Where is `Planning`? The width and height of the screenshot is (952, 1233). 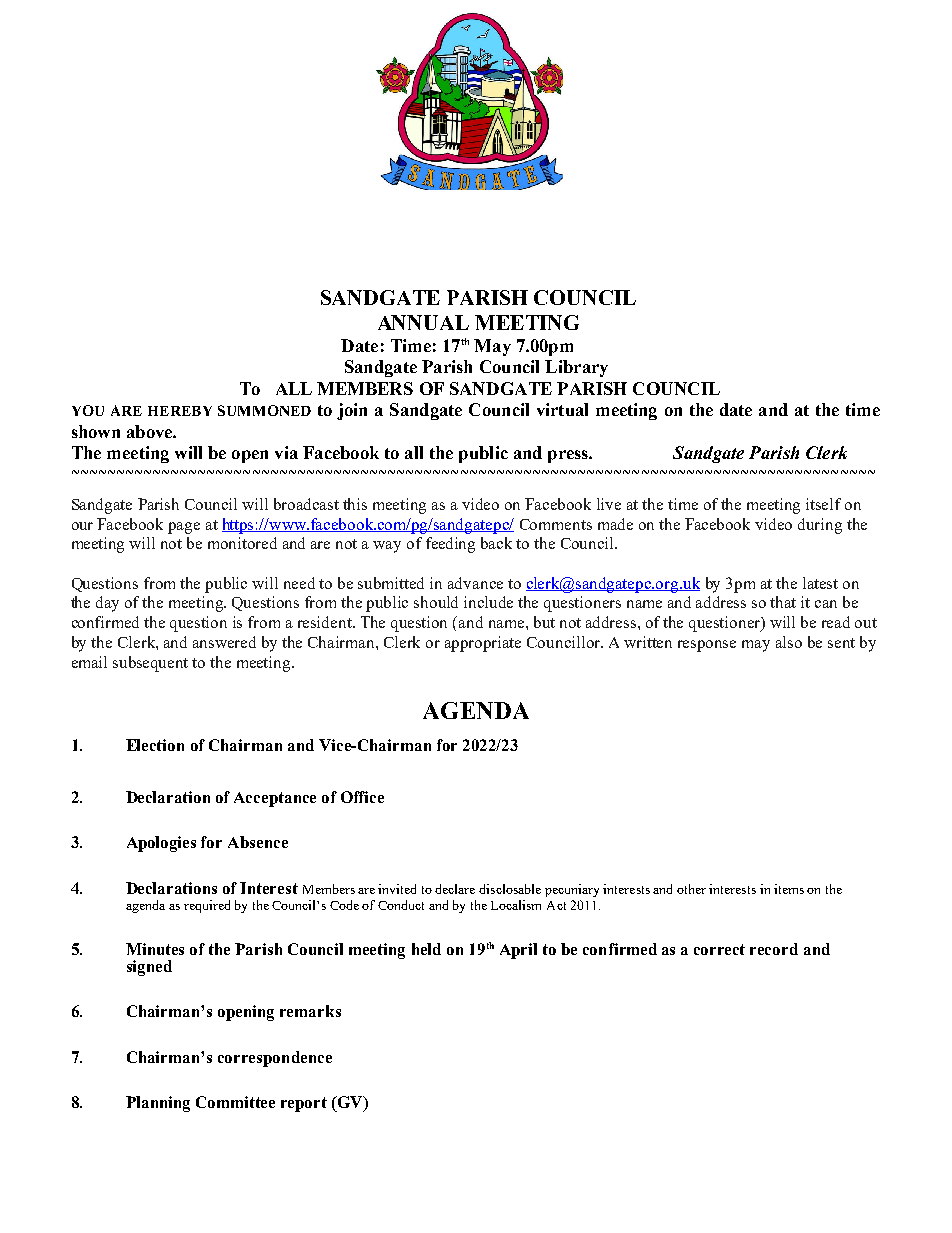 Planning is located at coordinates (158, 1104).
